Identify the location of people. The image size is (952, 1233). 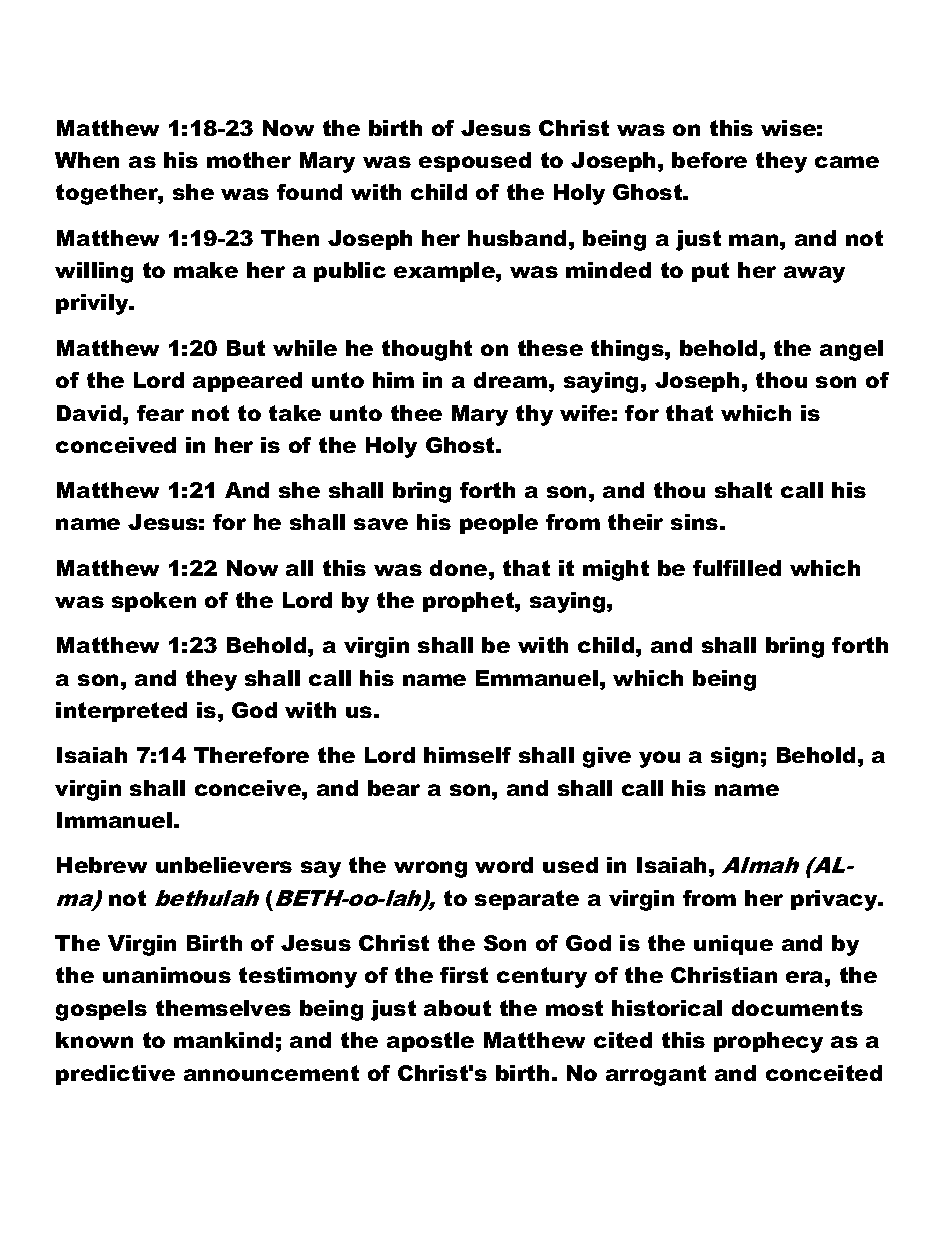
(499, 524).
